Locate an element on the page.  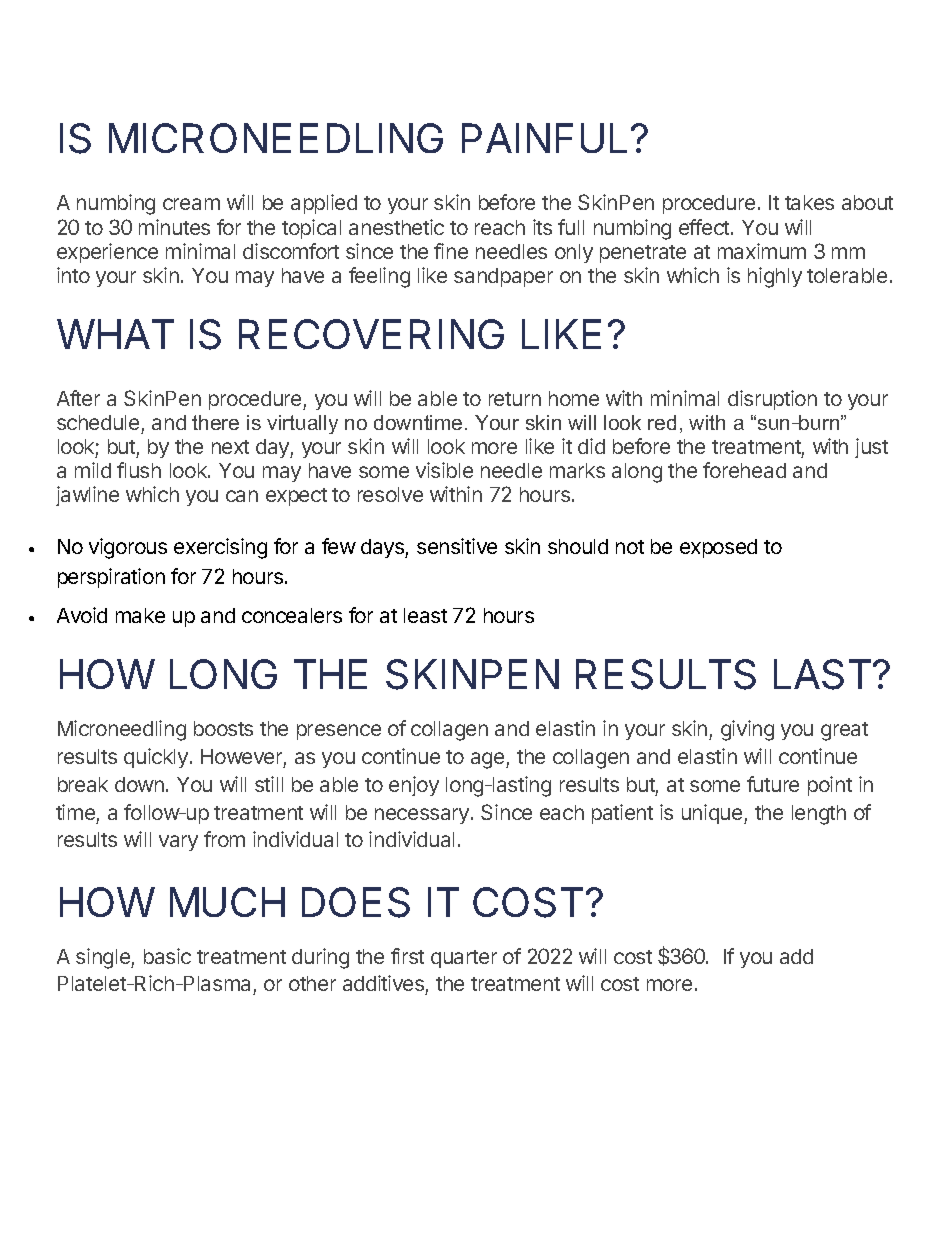
basic is located at coordinates (167, 956).
